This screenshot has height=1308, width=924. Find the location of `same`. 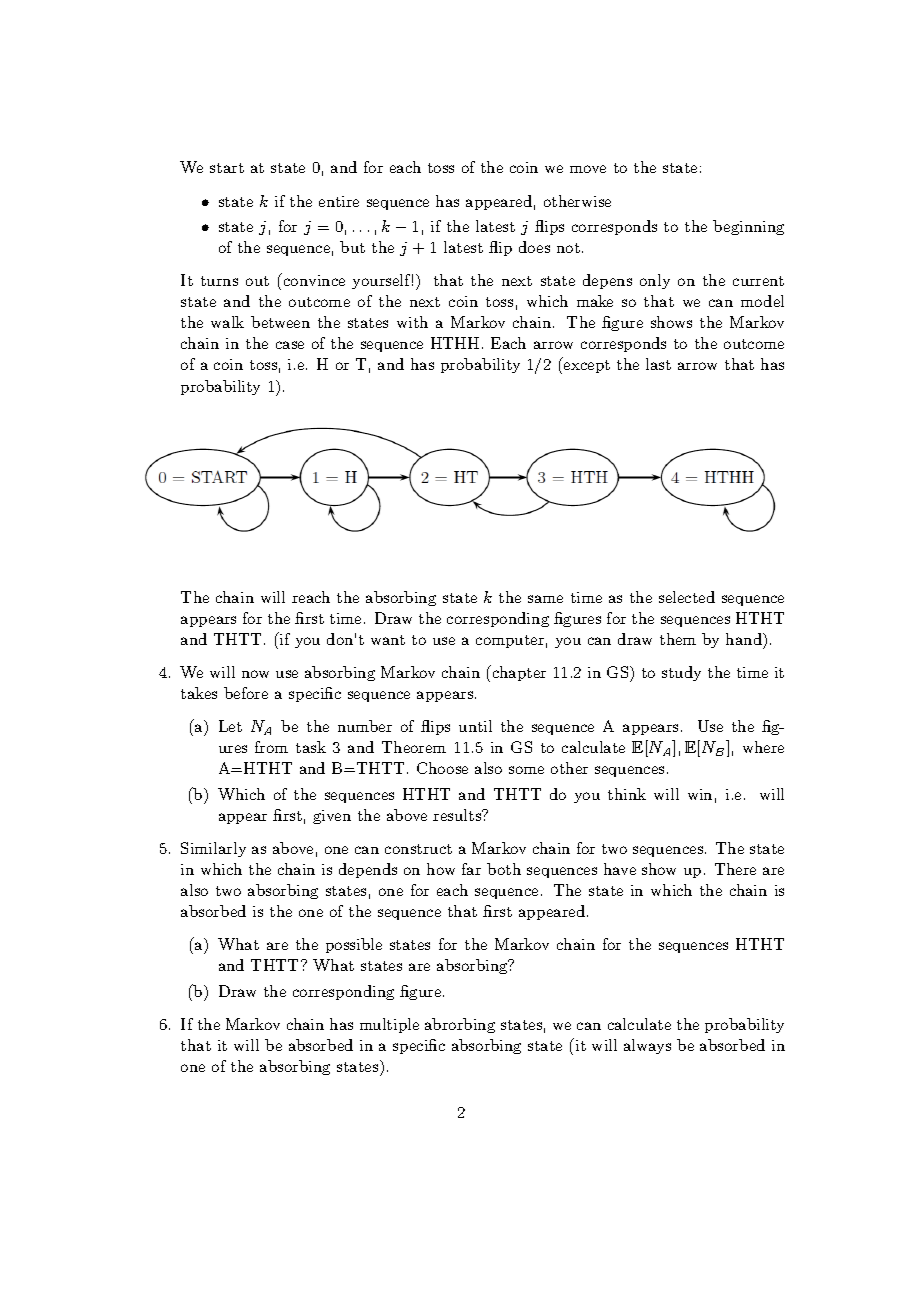

same is located at coordinates (545, 599).
